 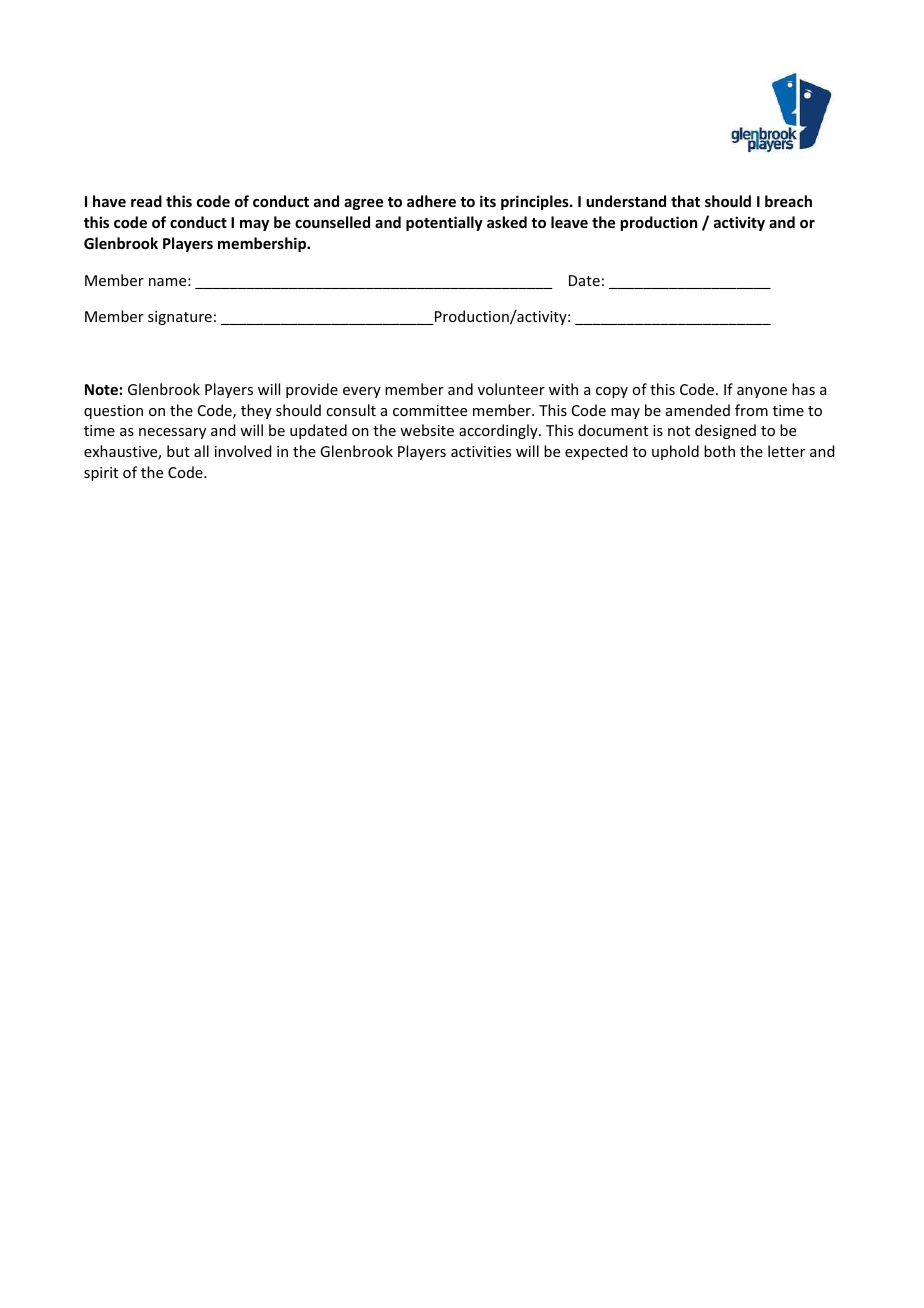 I want to click on but, so click(x=178, y=451).
